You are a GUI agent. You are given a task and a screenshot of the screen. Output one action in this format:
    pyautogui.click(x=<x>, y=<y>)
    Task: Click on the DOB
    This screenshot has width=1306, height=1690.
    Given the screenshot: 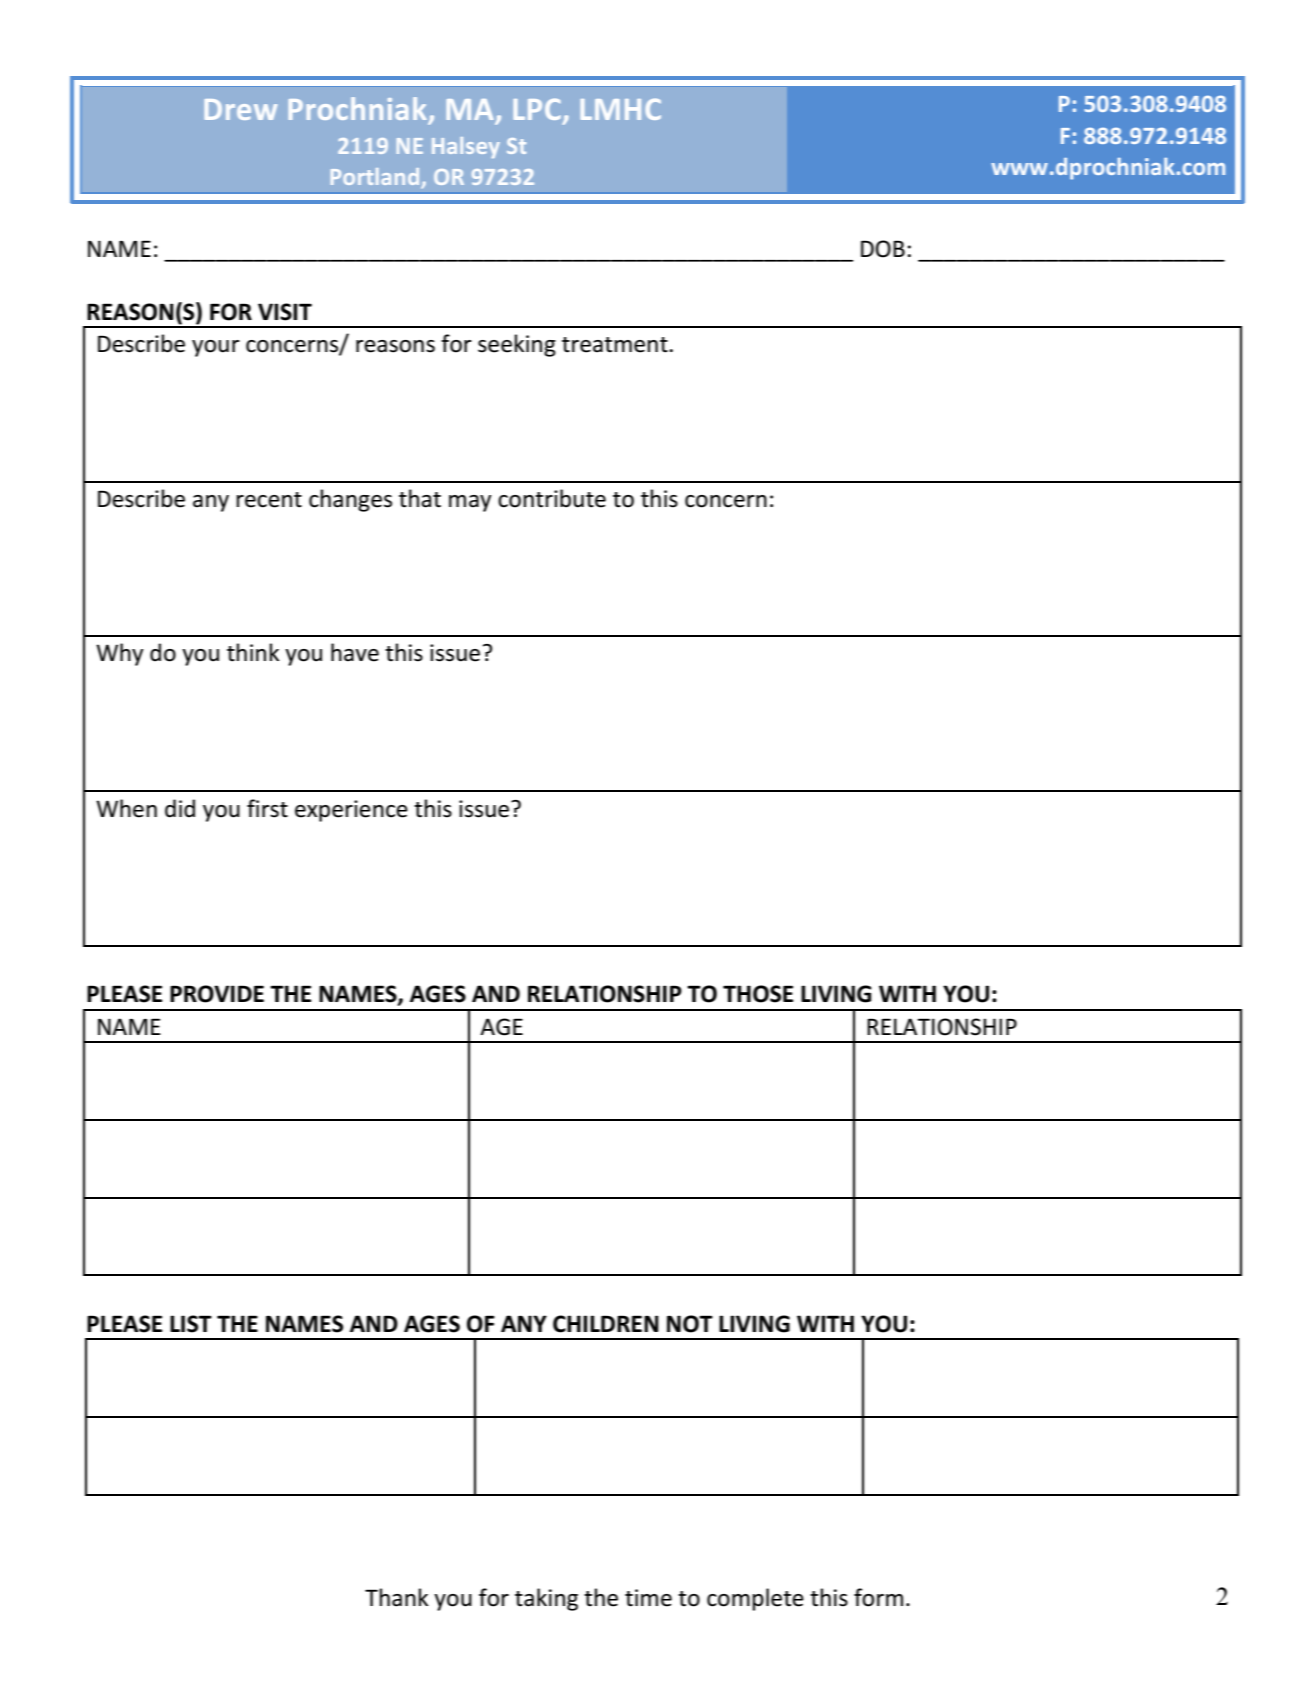 What is the action you would take?
    pyautogui.click(x=883, y=249)
